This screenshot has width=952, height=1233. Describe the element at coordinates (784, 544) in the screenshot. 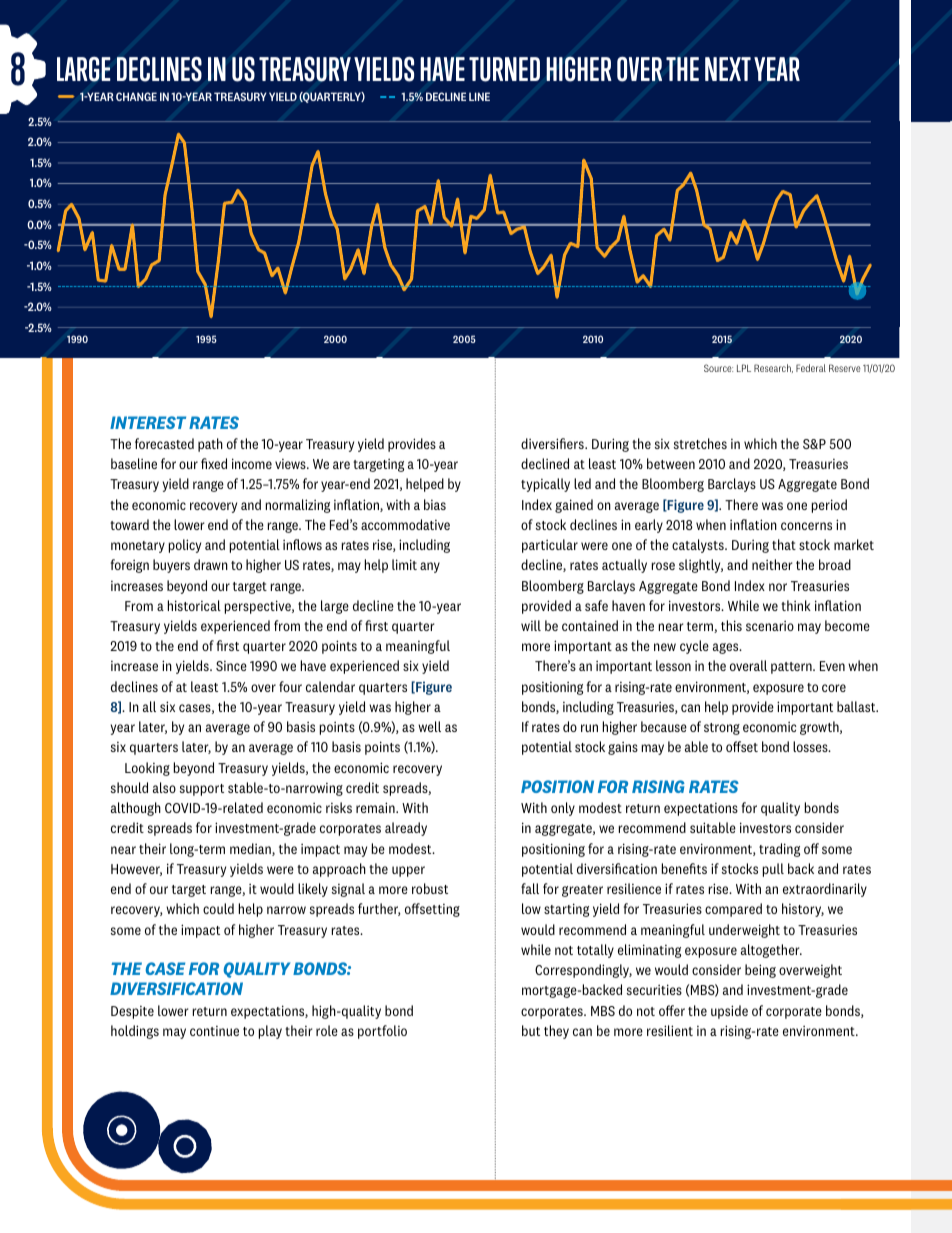

I see `that` at that location.
